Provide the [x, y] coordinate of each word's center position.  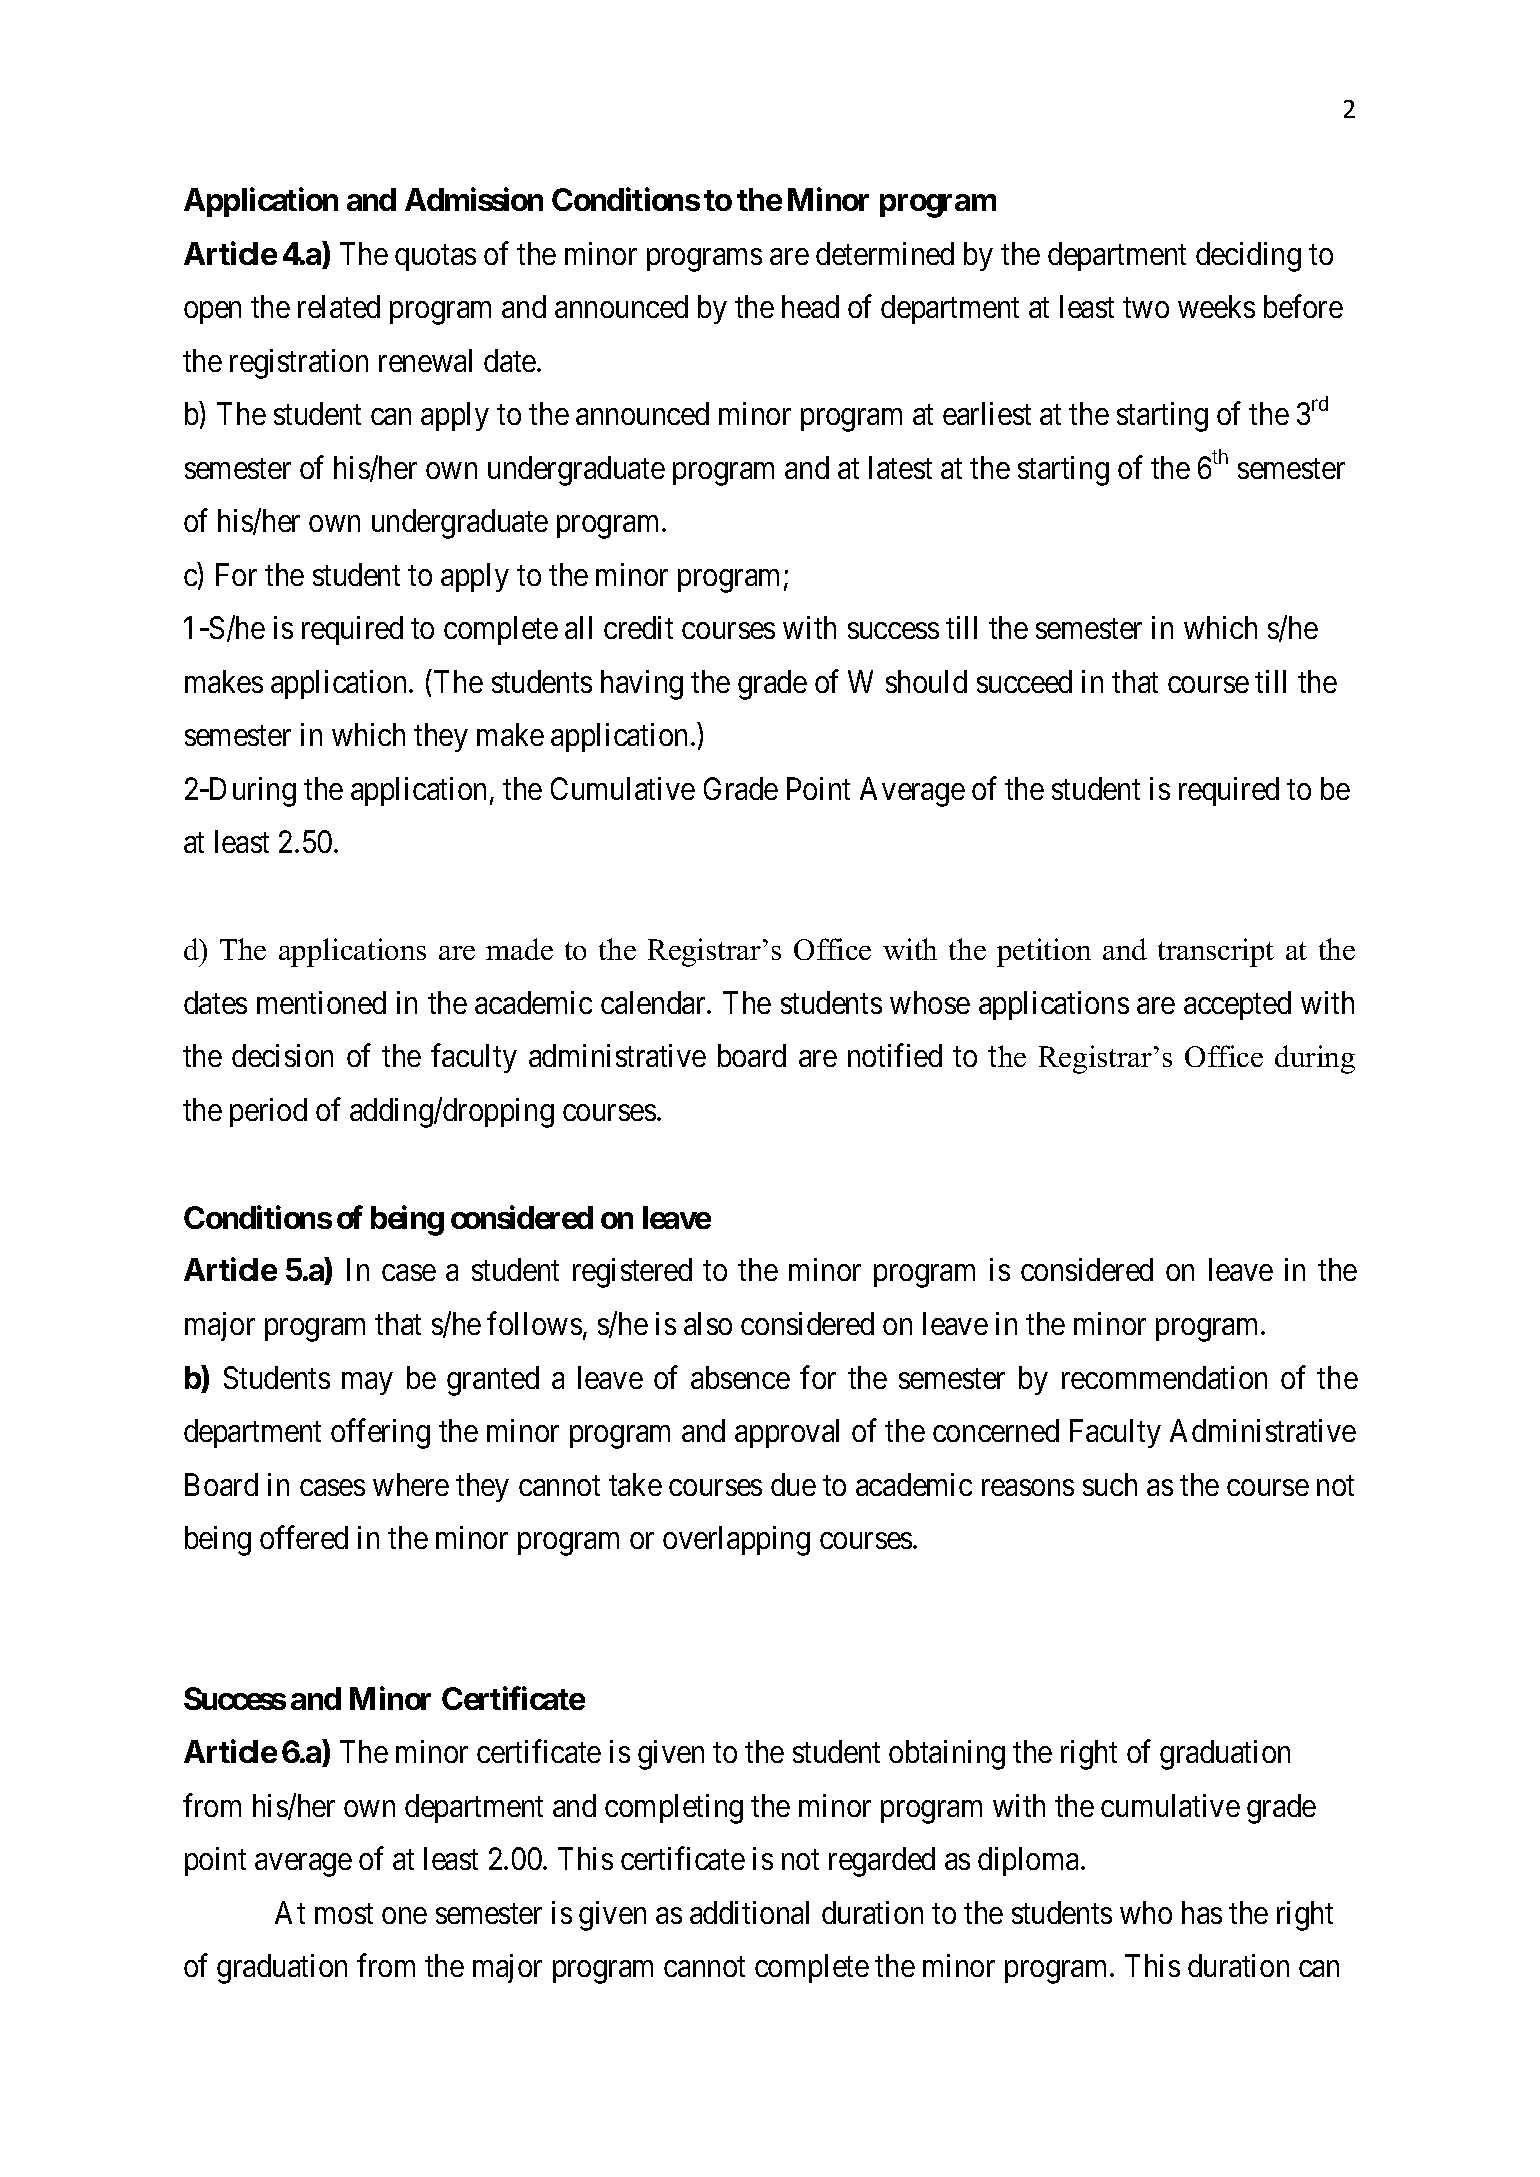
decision [282, 1055]
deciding [1248, 257]
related [339, 306]
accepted [1237, 1005]
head [810, 306]
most [344, 1914]
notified [895, 1055]
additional [749, 1912]
